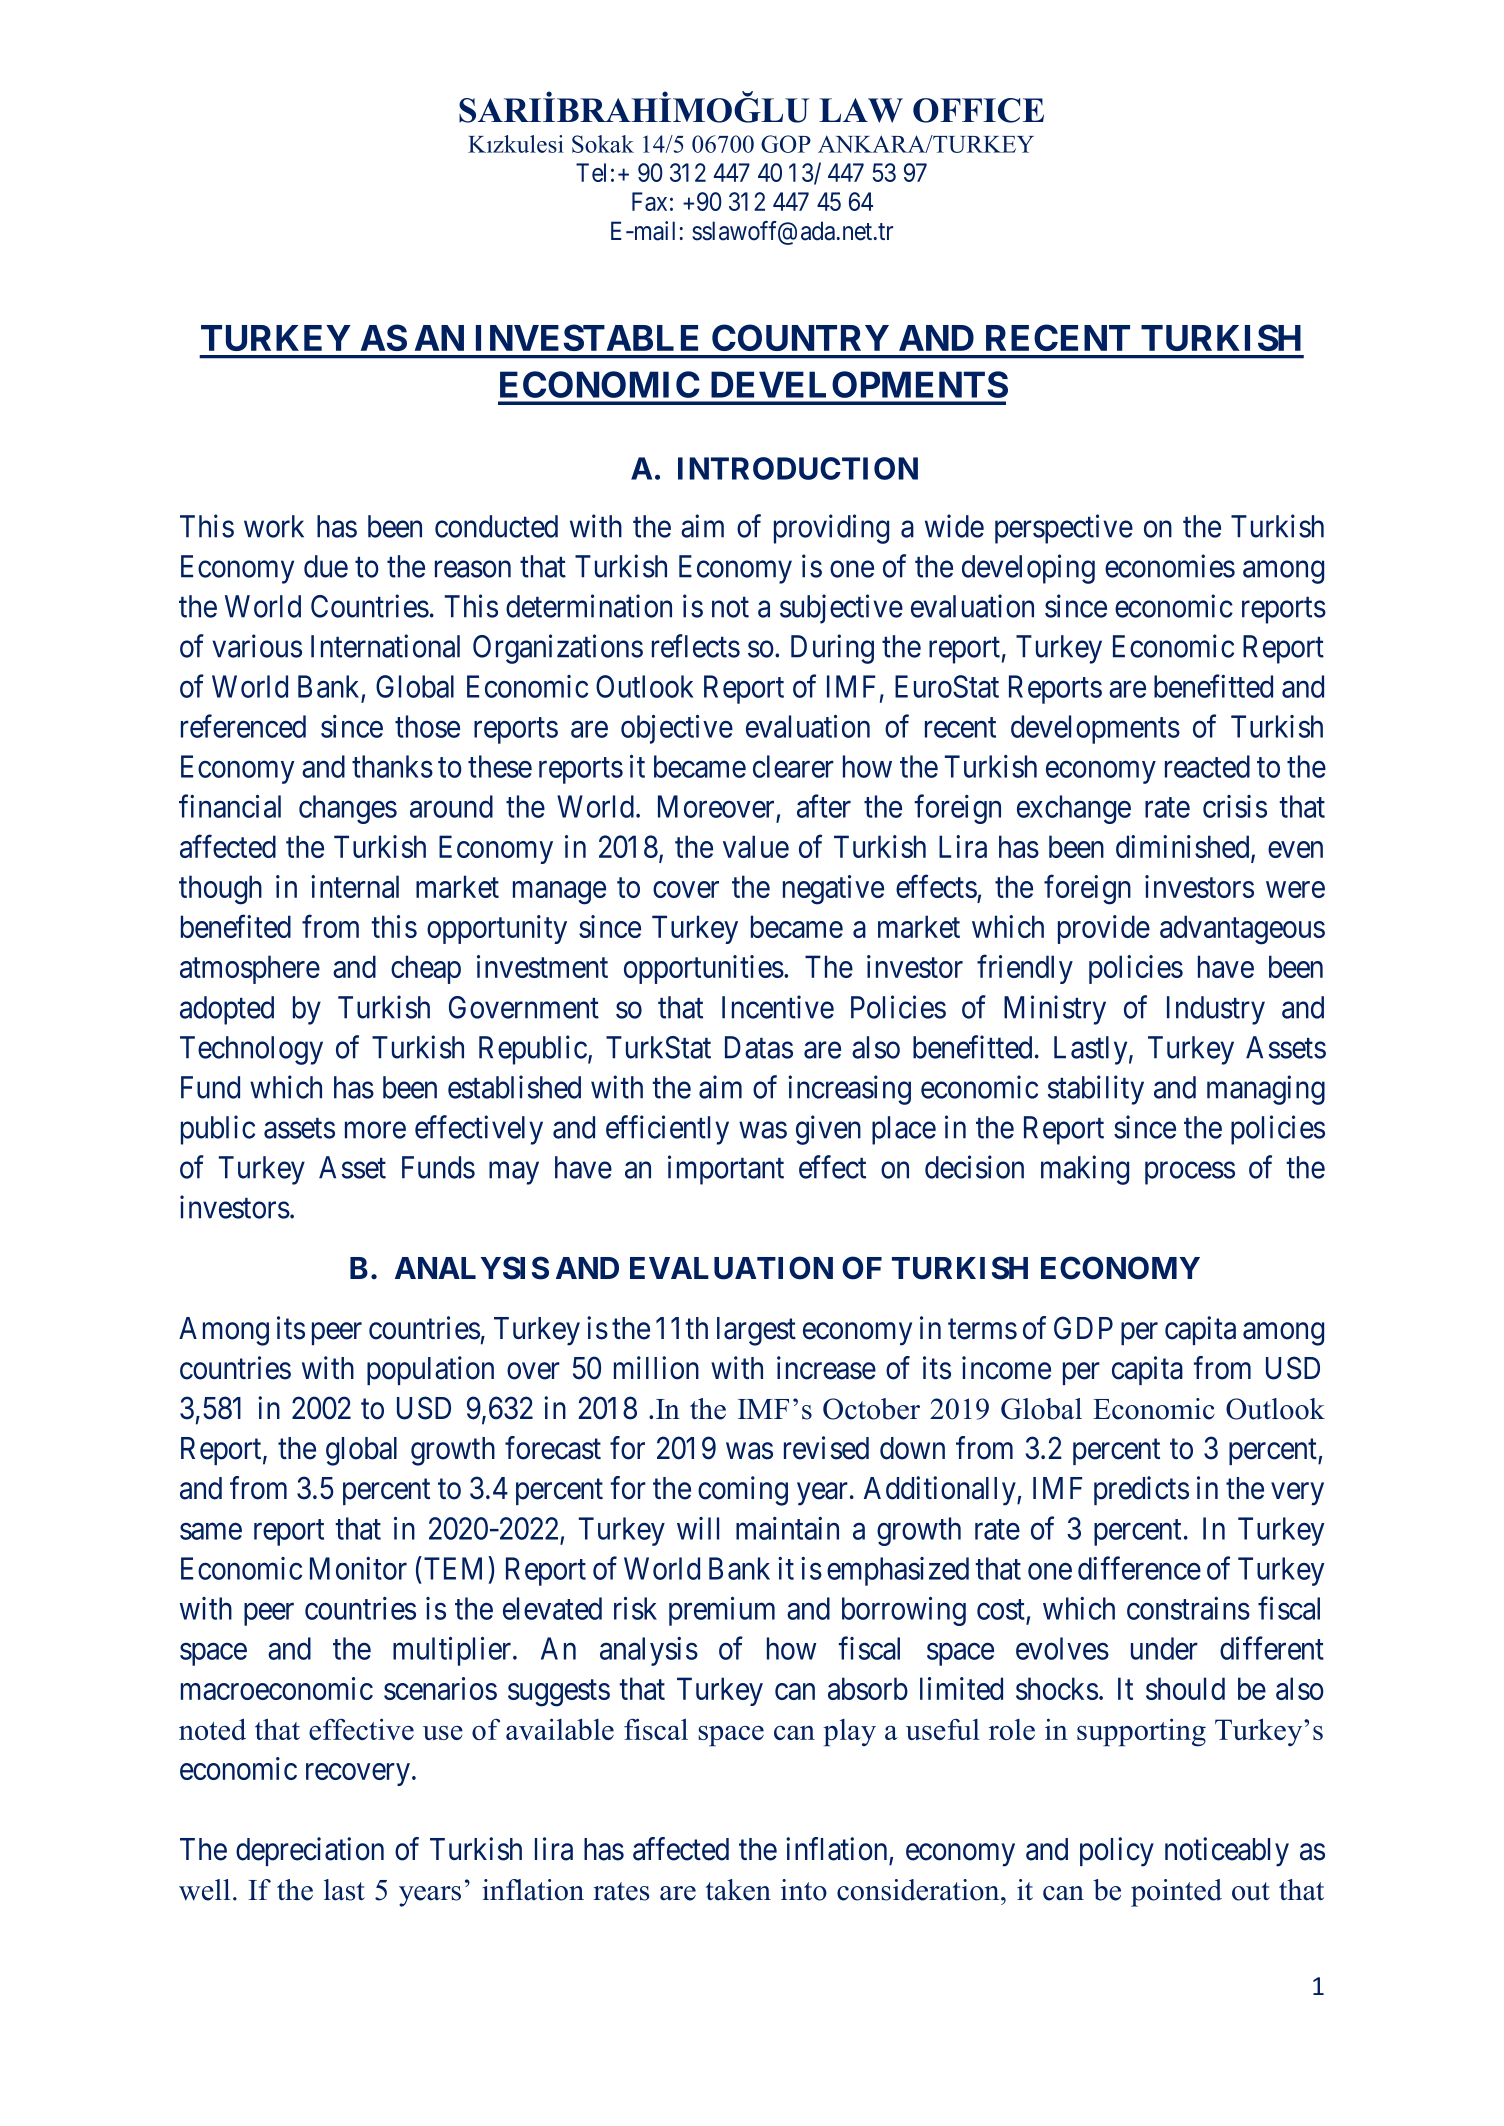 This document has width=1504, height=2126. What do you see at coordinates (310, 1851) in the document?
I see `depreciation` at bounding box center [310, 1851].
